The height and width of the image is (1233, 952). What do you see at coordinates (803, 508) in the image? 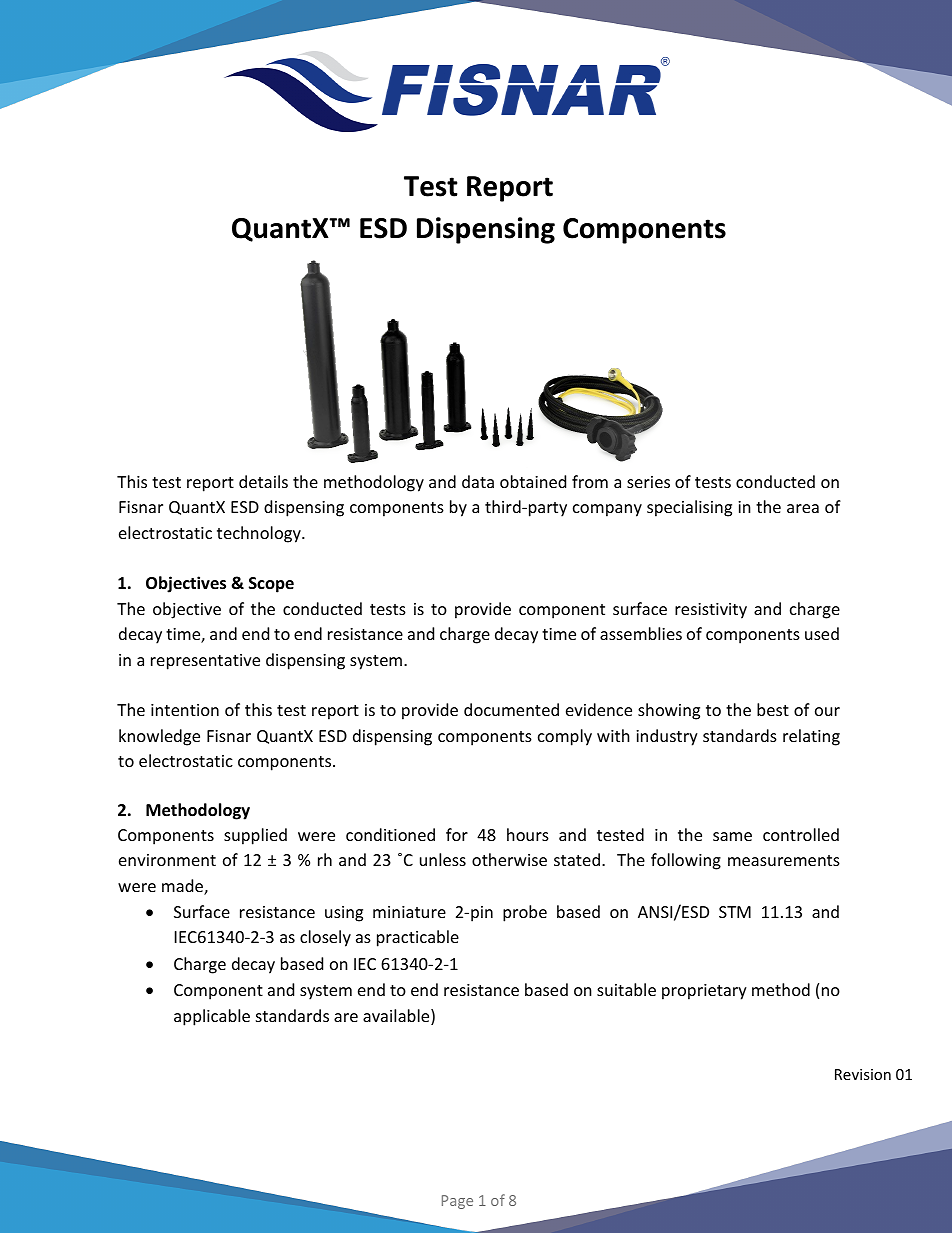
I see `area` at bounding box center [803, 508].
